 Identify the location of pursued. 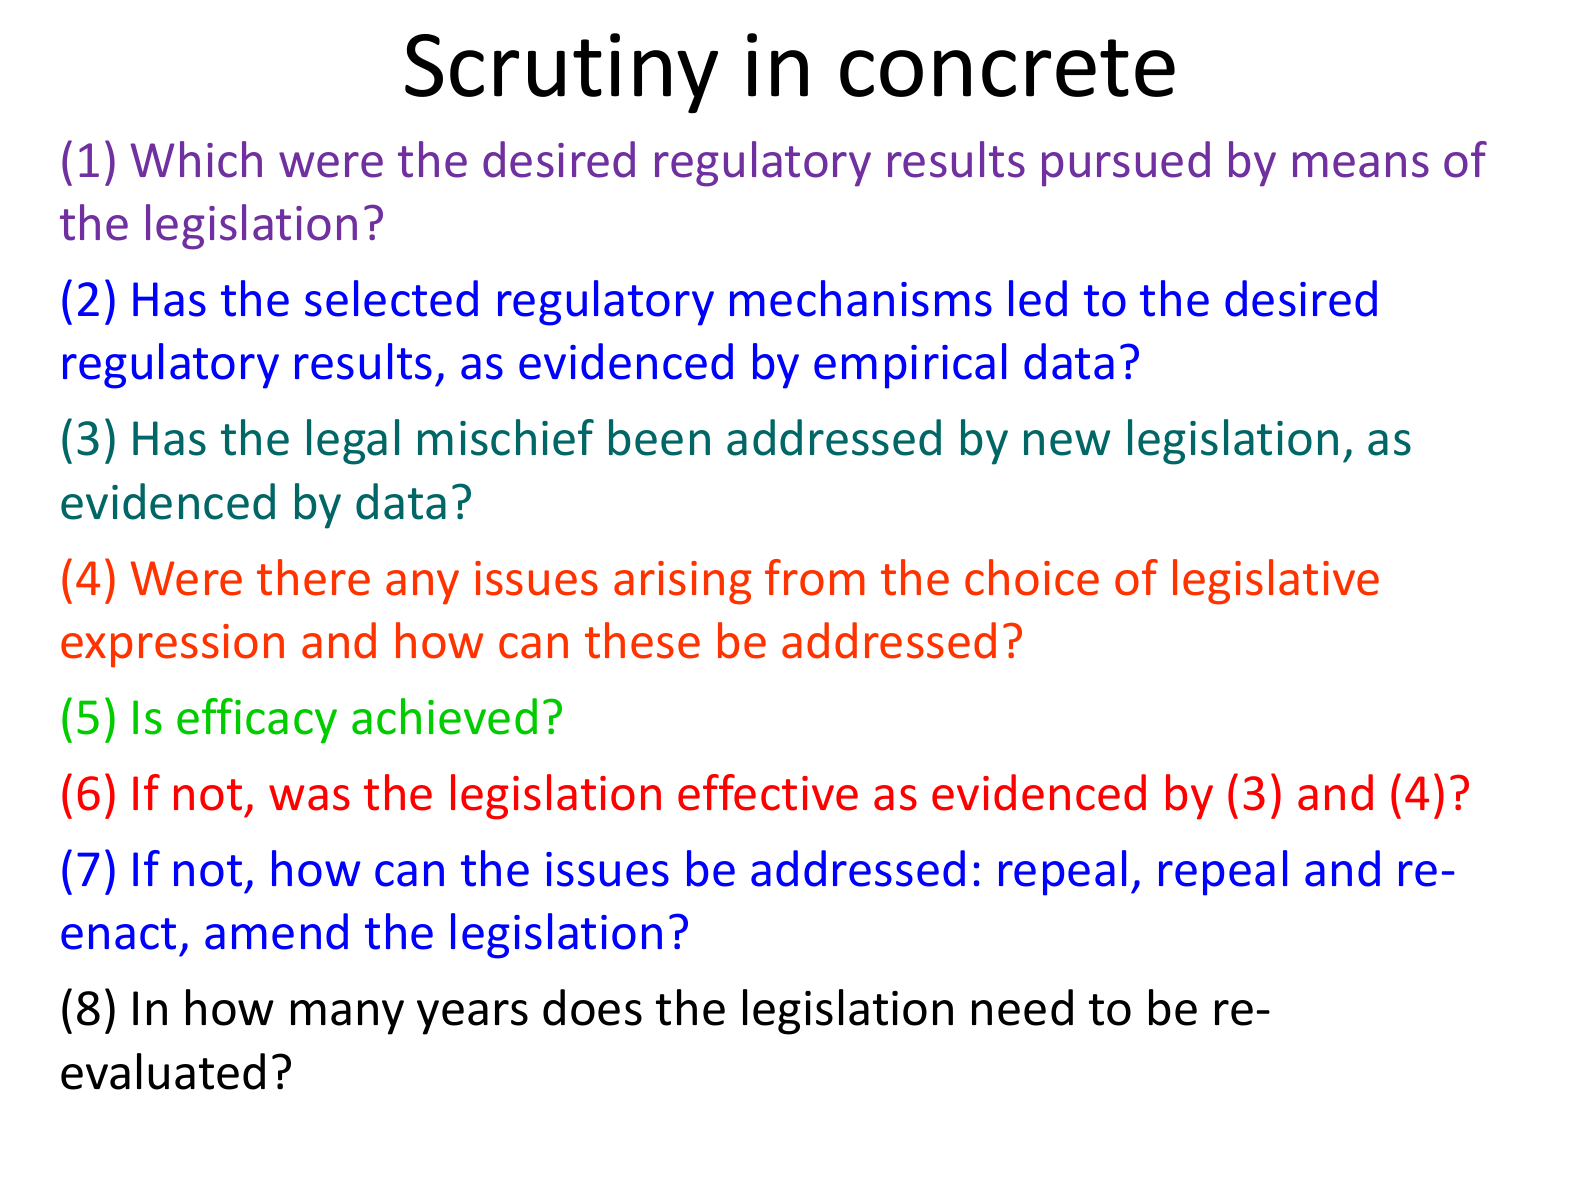
(1126, 164).
